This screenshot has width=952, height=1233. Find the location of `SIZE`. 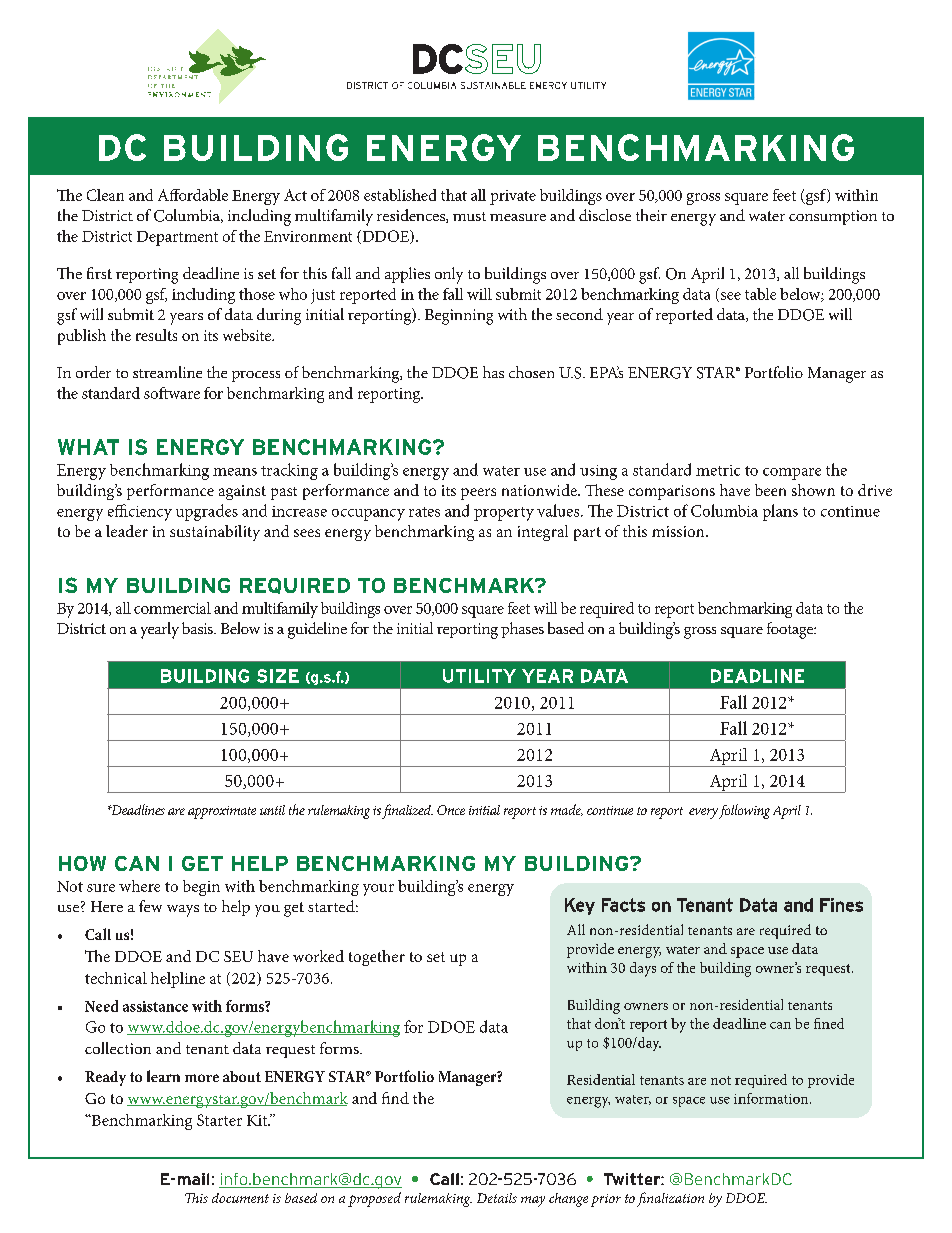

SIZE is located at coordinates (278, 676).
